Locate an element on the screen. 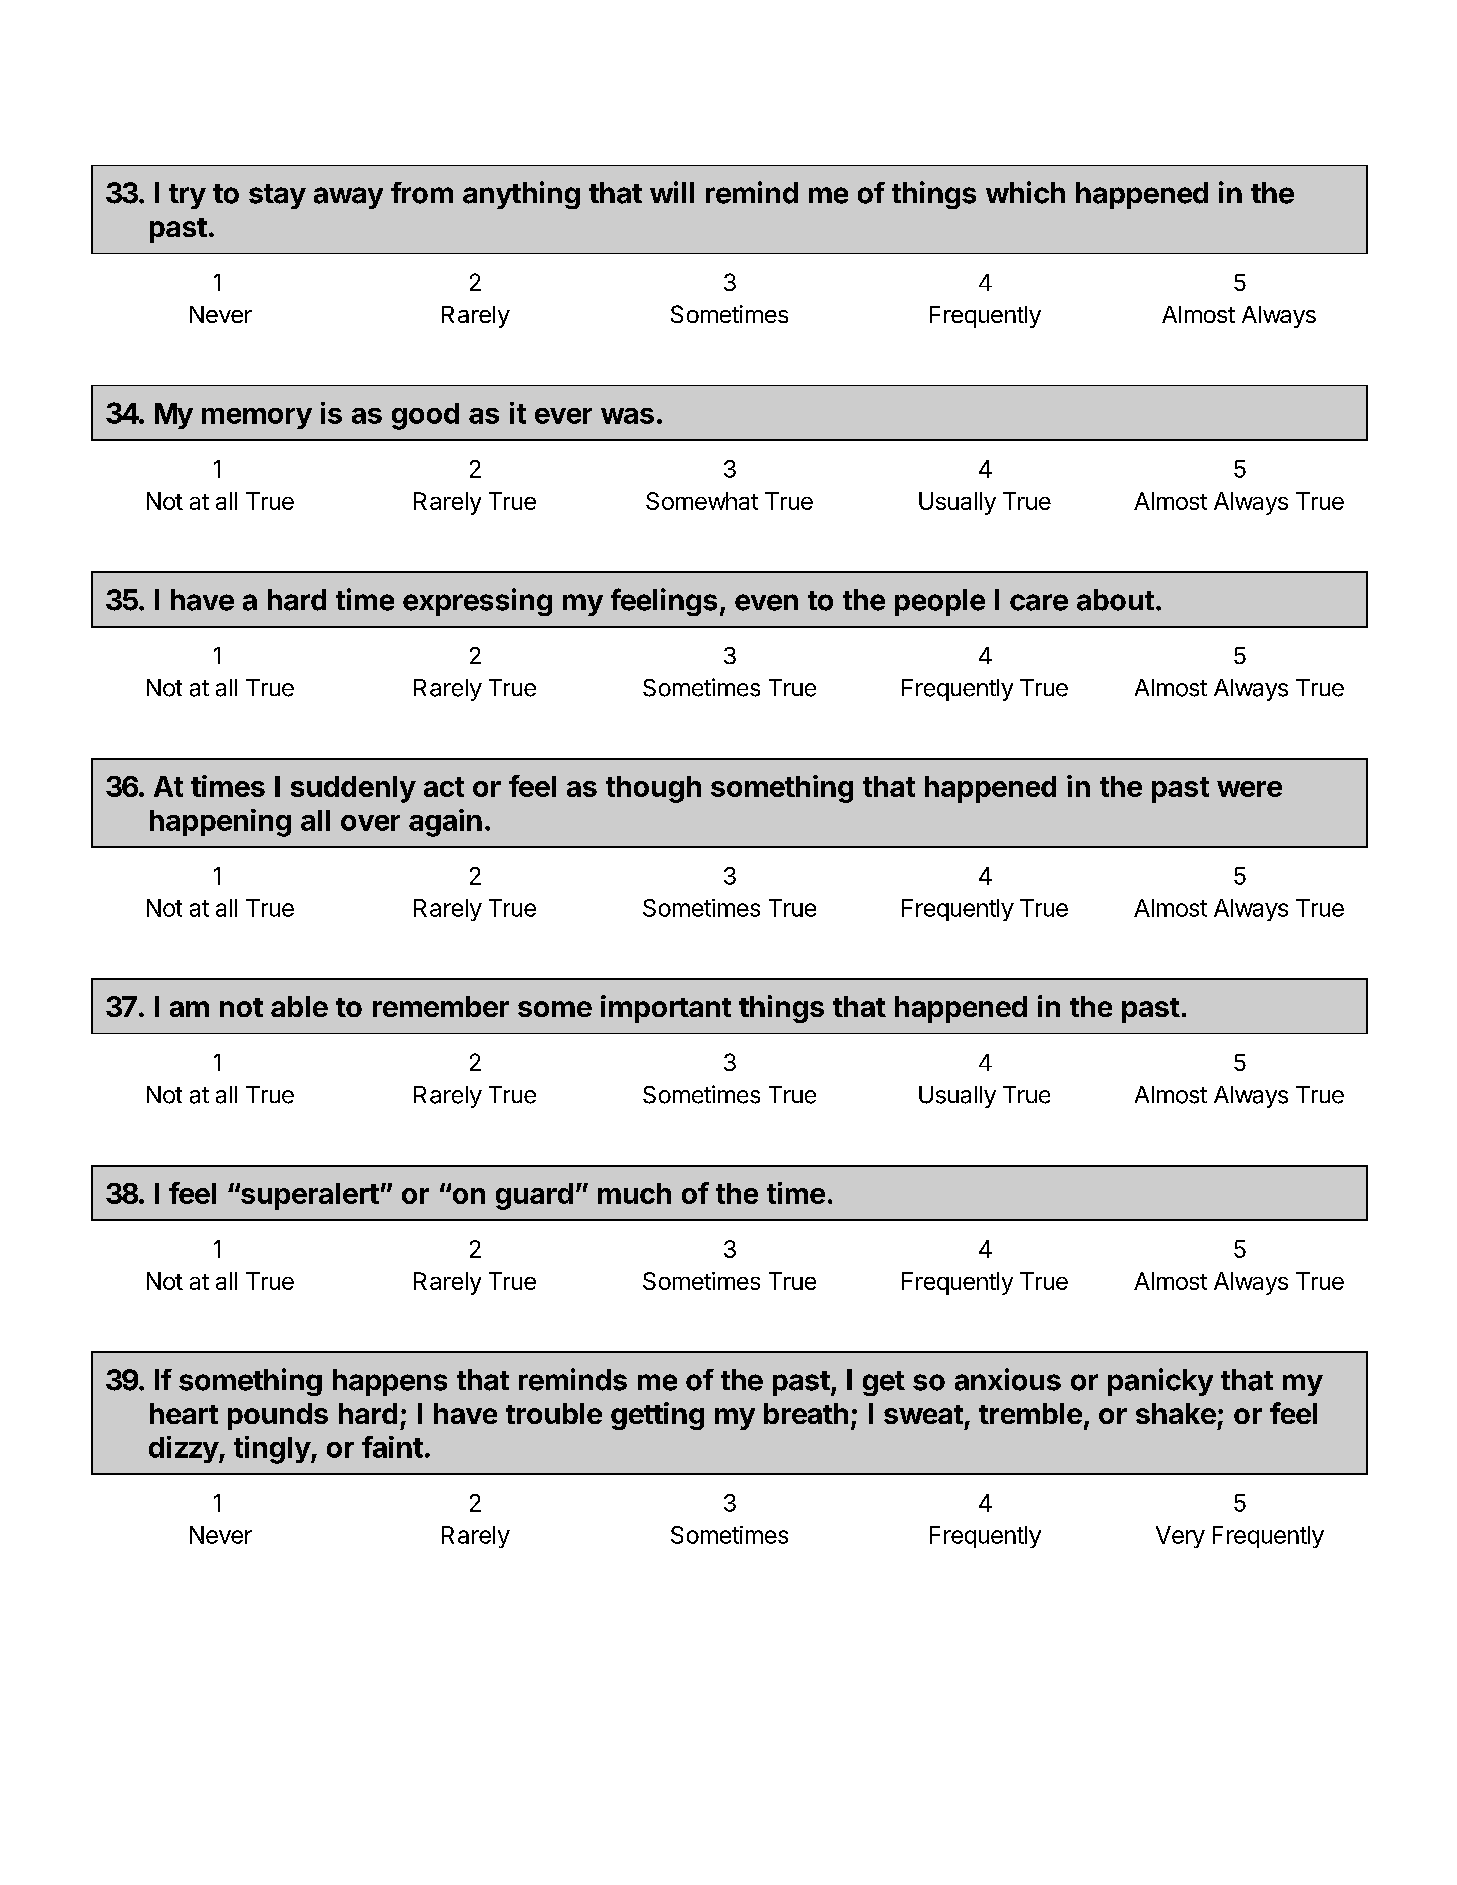  though is located at coordinates (653, 789).
